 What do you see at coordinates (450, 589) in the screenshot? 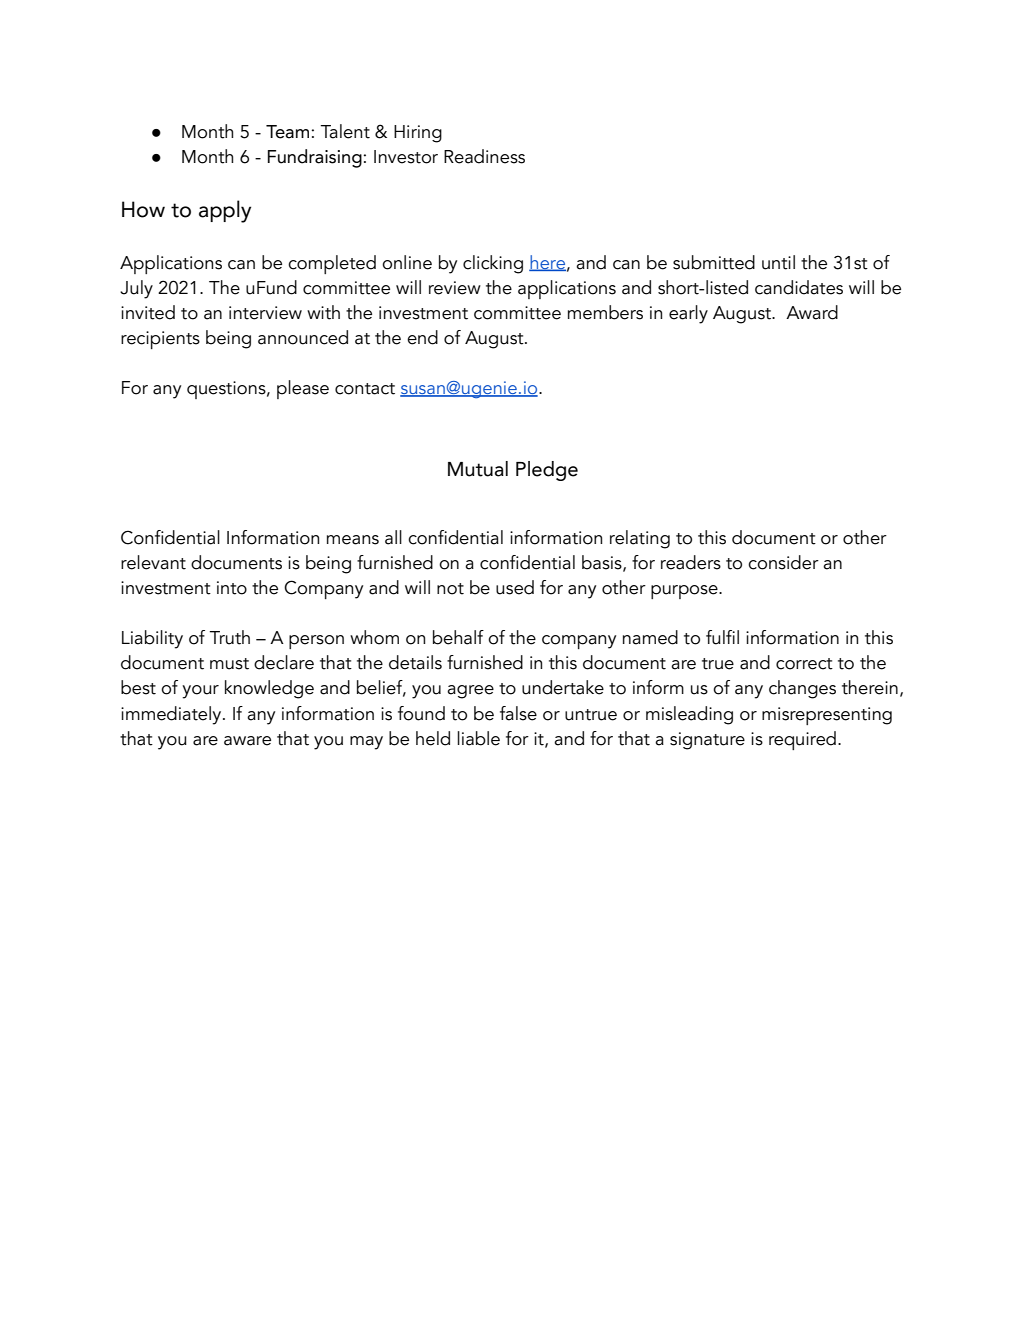
I see `not` at bounding box center [450, 589].
